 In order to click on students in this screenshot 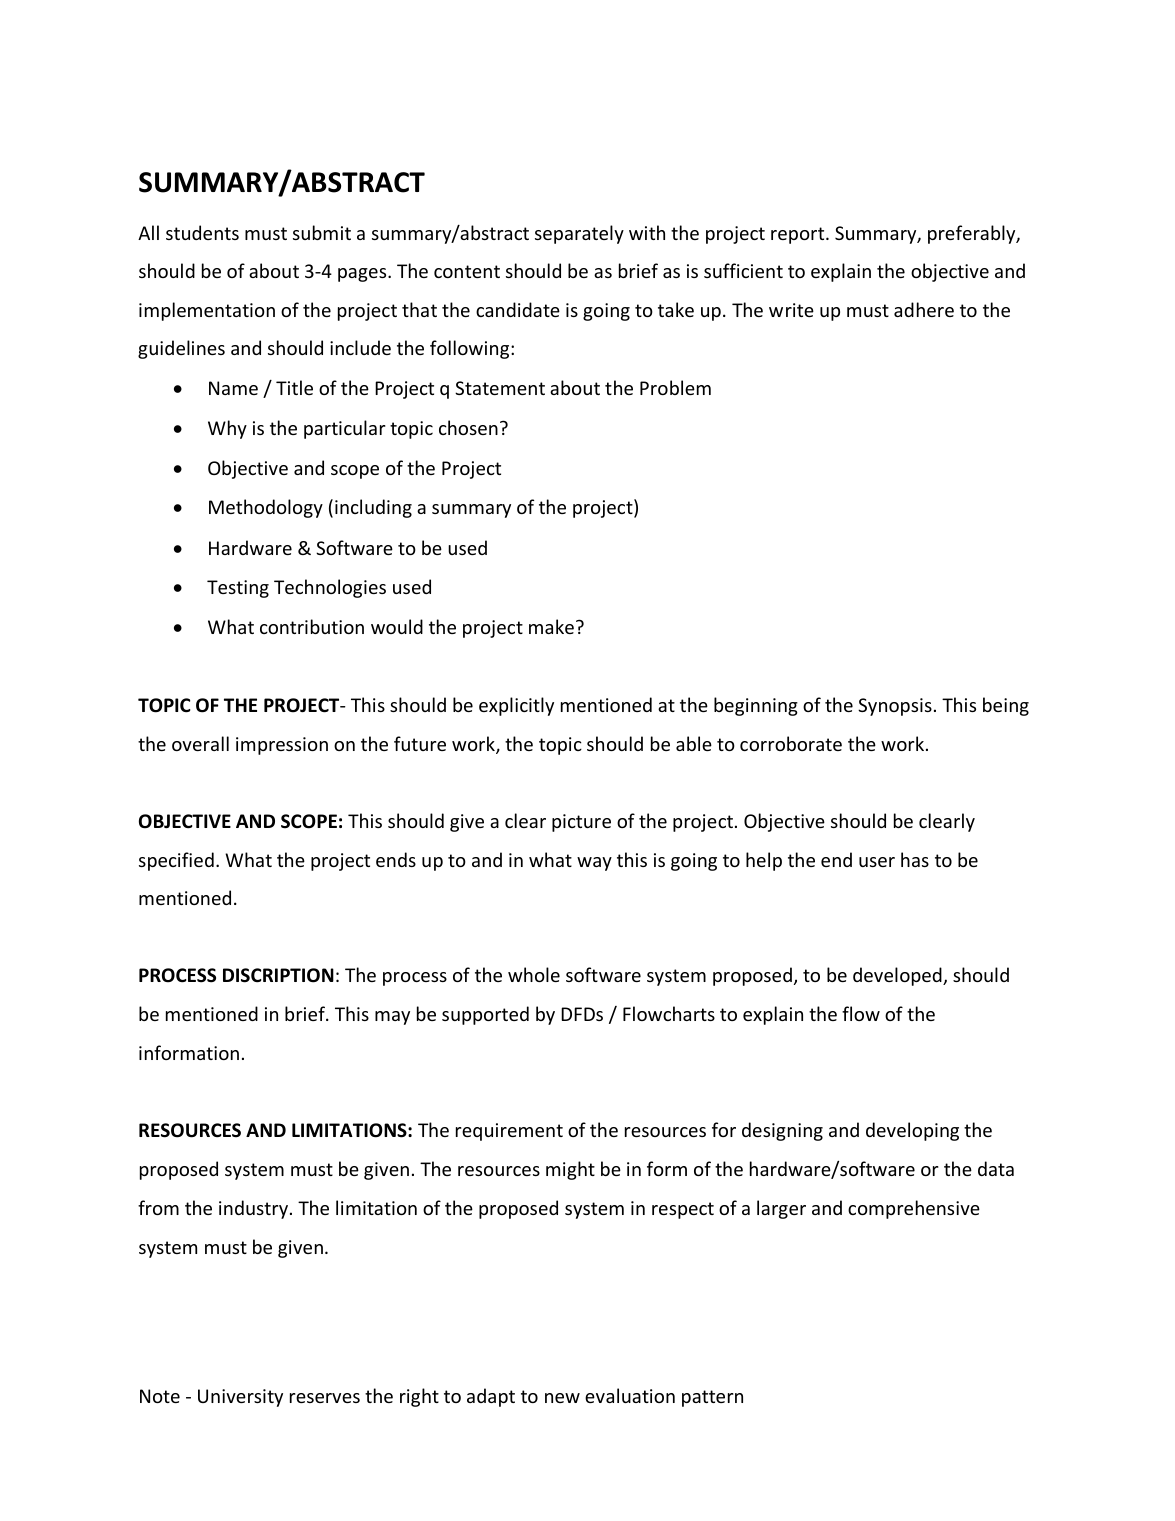, I will do `click(202, 232)`.
